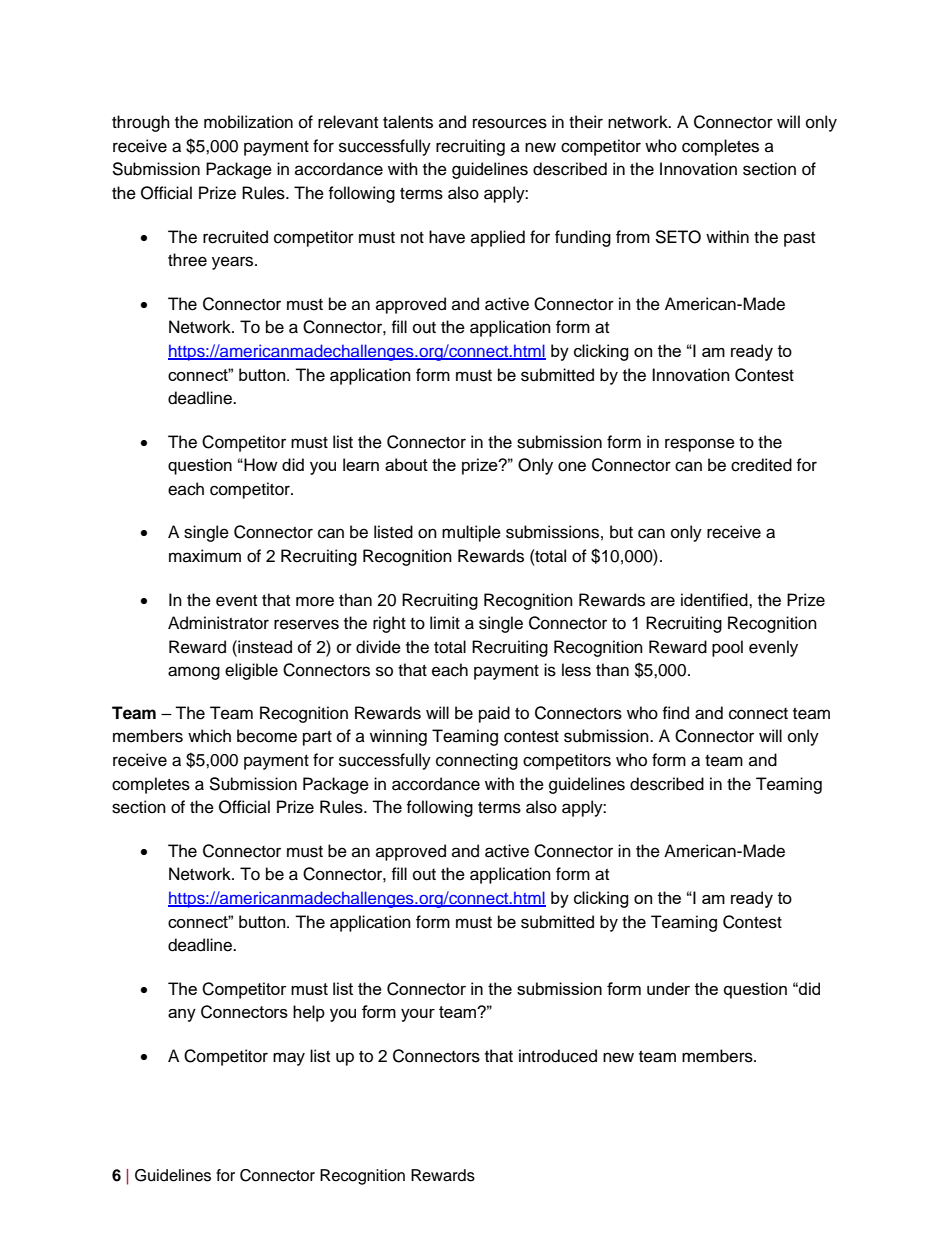 This document has height=1233, width=952. Describe the element at coordinates (260, 464) in the document. I see `How` at that location.
